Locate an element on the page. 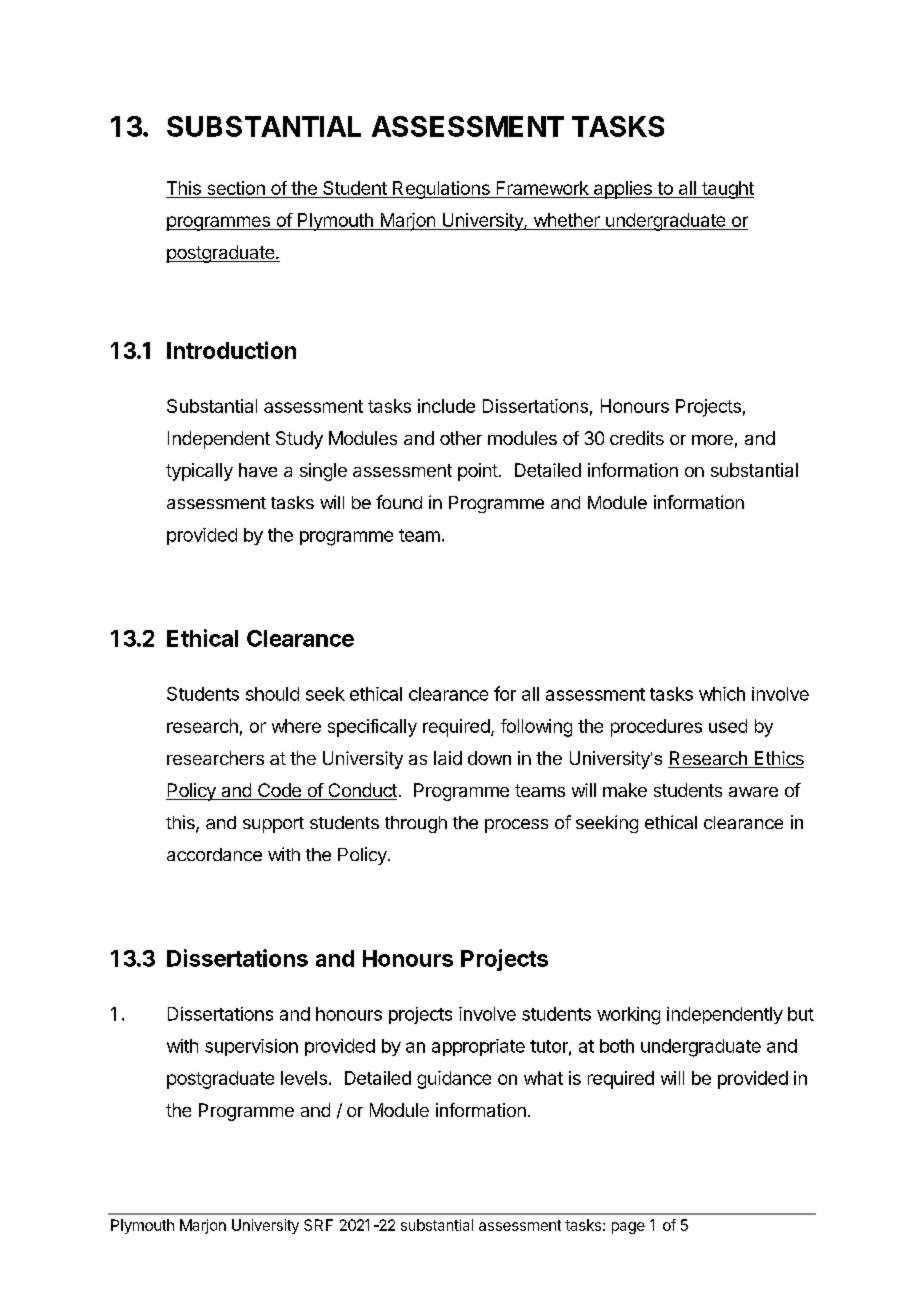 Image resolution: width=924 pixels, height=1308 pixels. should is located at coordinates (272, 694).
